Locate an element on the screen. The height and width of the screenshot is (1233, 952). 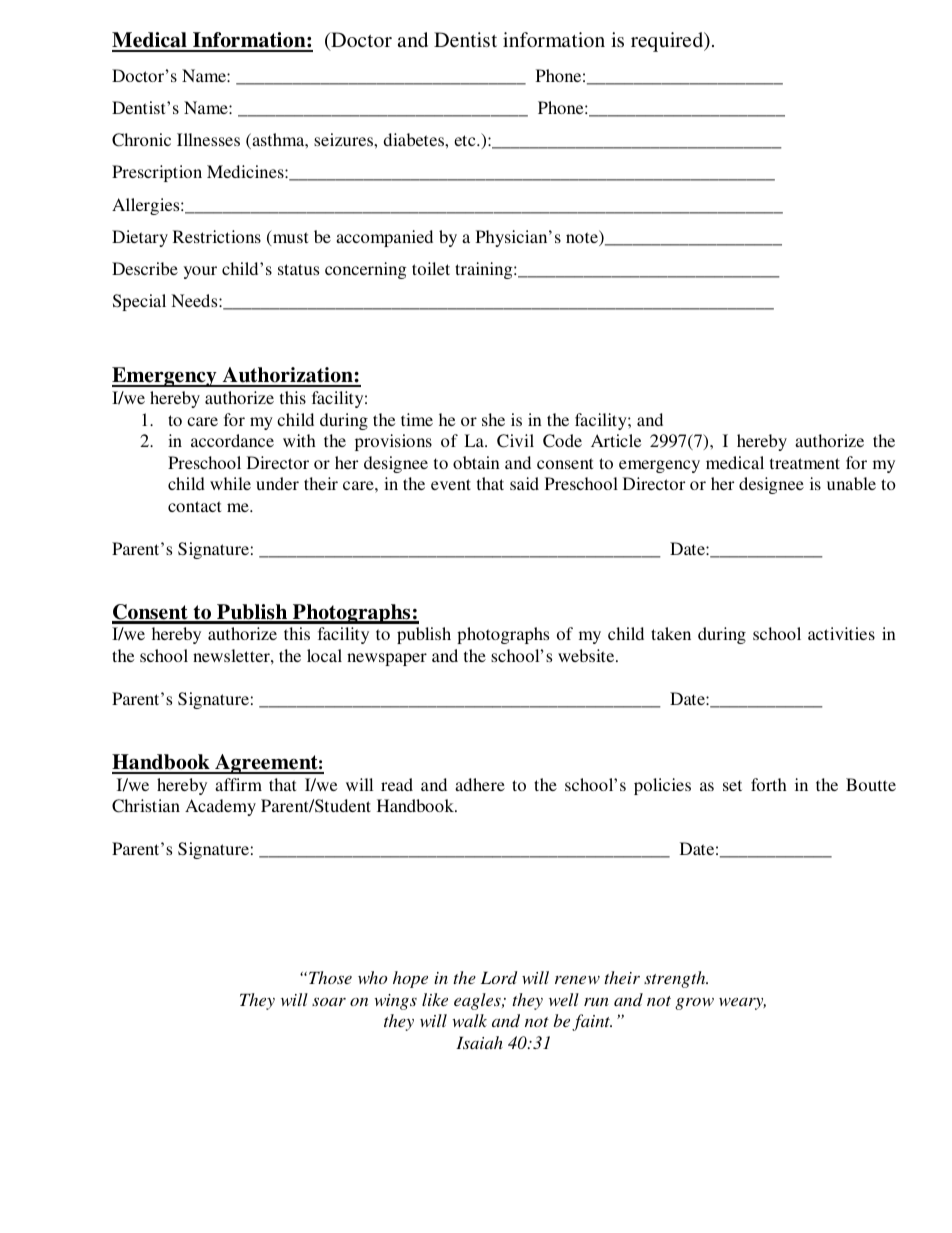
said is located at coordinates (524, 483).
